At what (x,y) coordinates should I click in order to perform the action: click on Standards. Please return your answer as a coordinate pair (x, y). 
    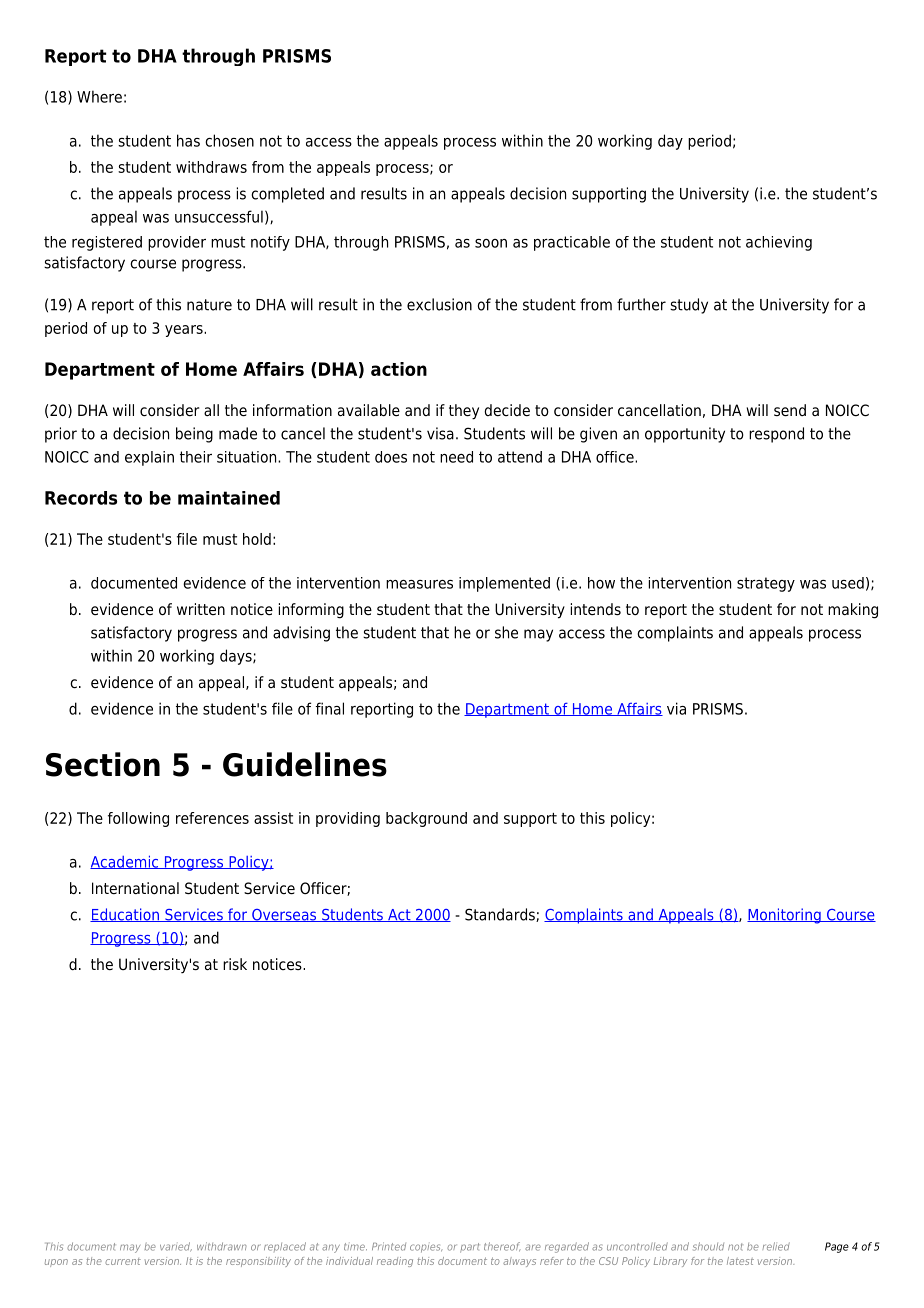
    Looking at the image, I should click on (501, 915).
